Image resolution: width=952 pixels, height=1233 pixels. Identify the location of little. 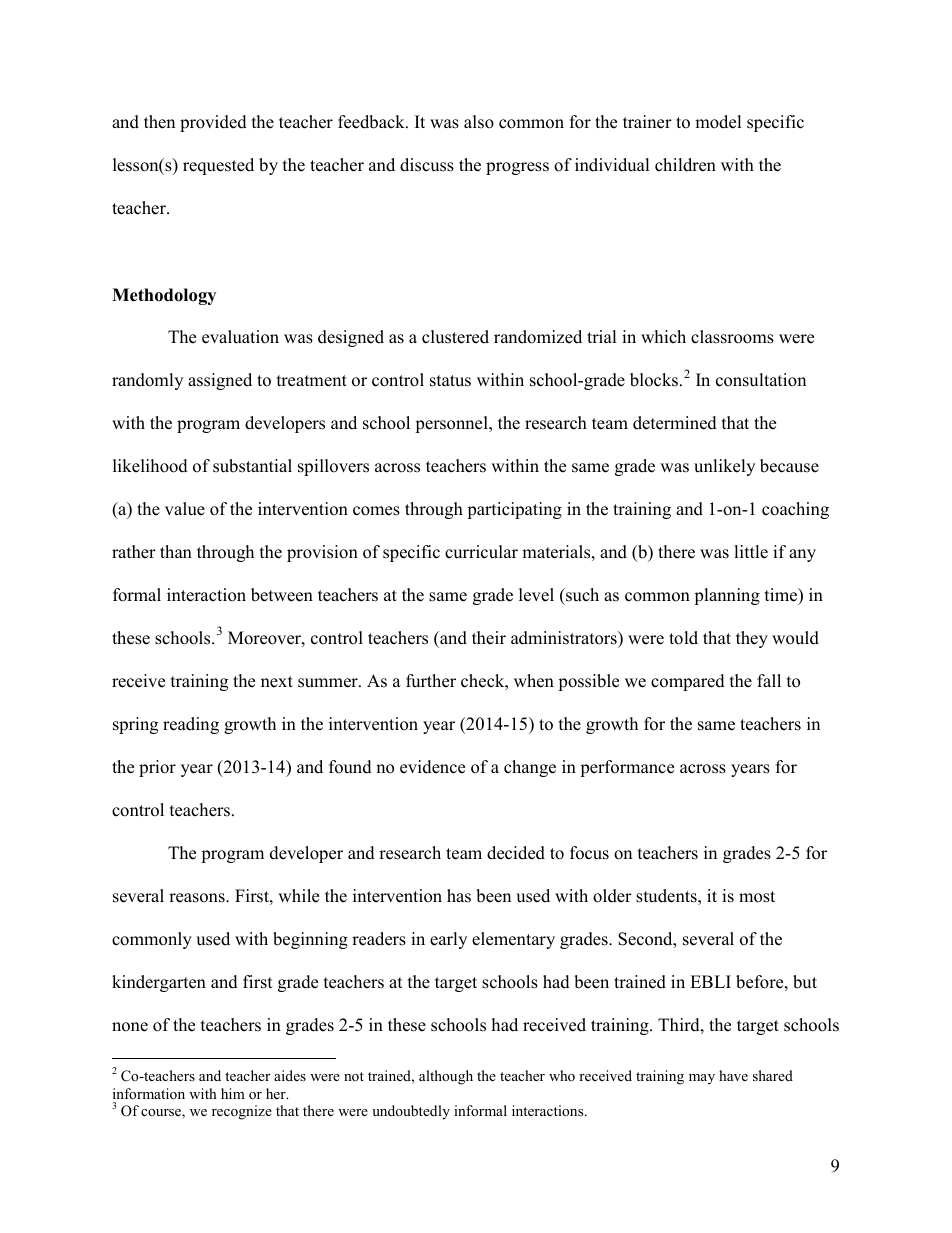
(751, 552).
